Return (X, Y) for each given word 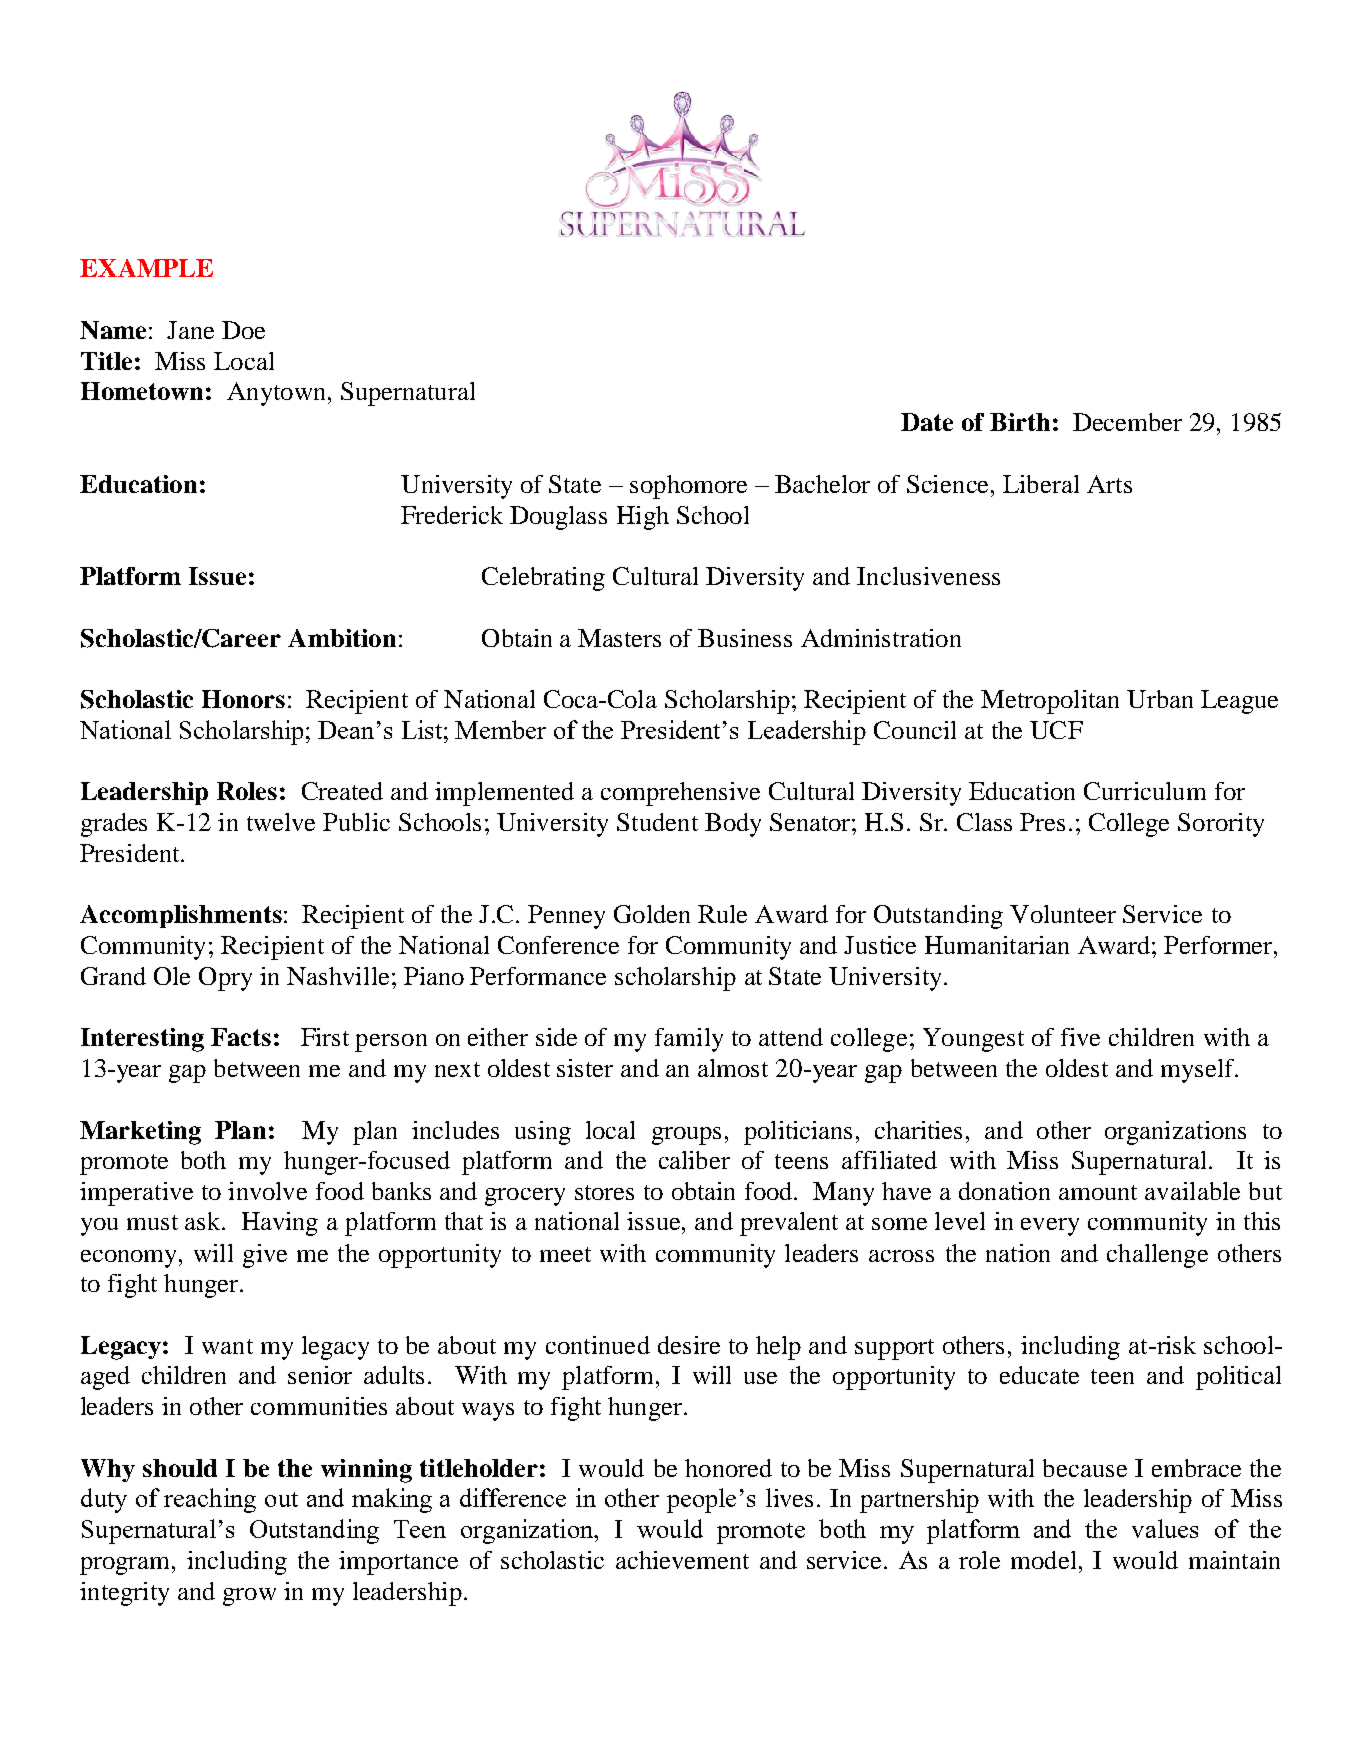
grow (249, 1597)
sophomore (688, 487)
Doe (243, 330)
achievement (682, 1560)
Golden (652, 914)
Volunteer (1063, 914)
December (1127, 422)
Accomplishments (181, 916)
